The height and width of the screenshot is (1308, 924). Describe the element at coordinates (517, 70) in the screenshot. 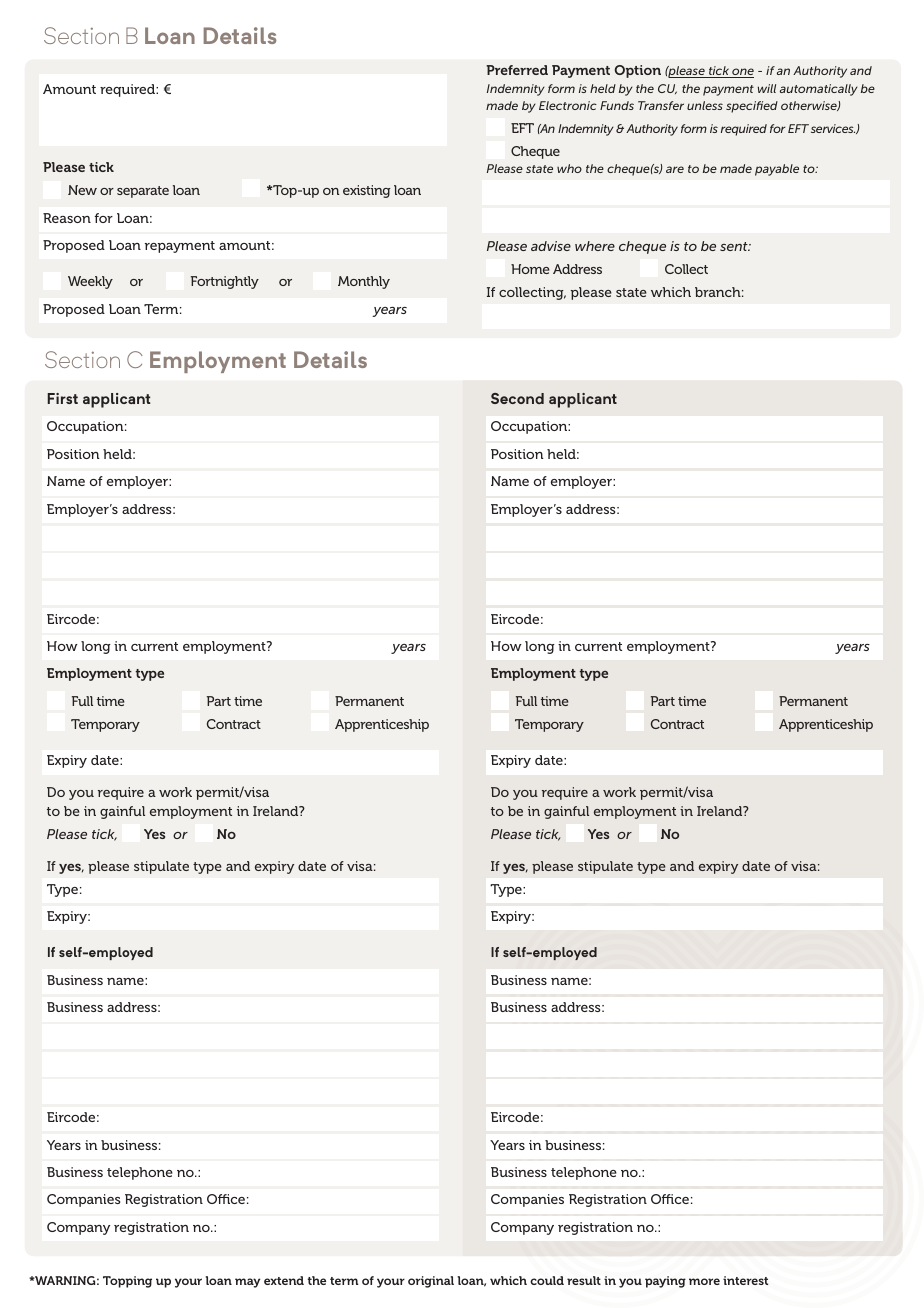

I see `Preferred` at that location.
